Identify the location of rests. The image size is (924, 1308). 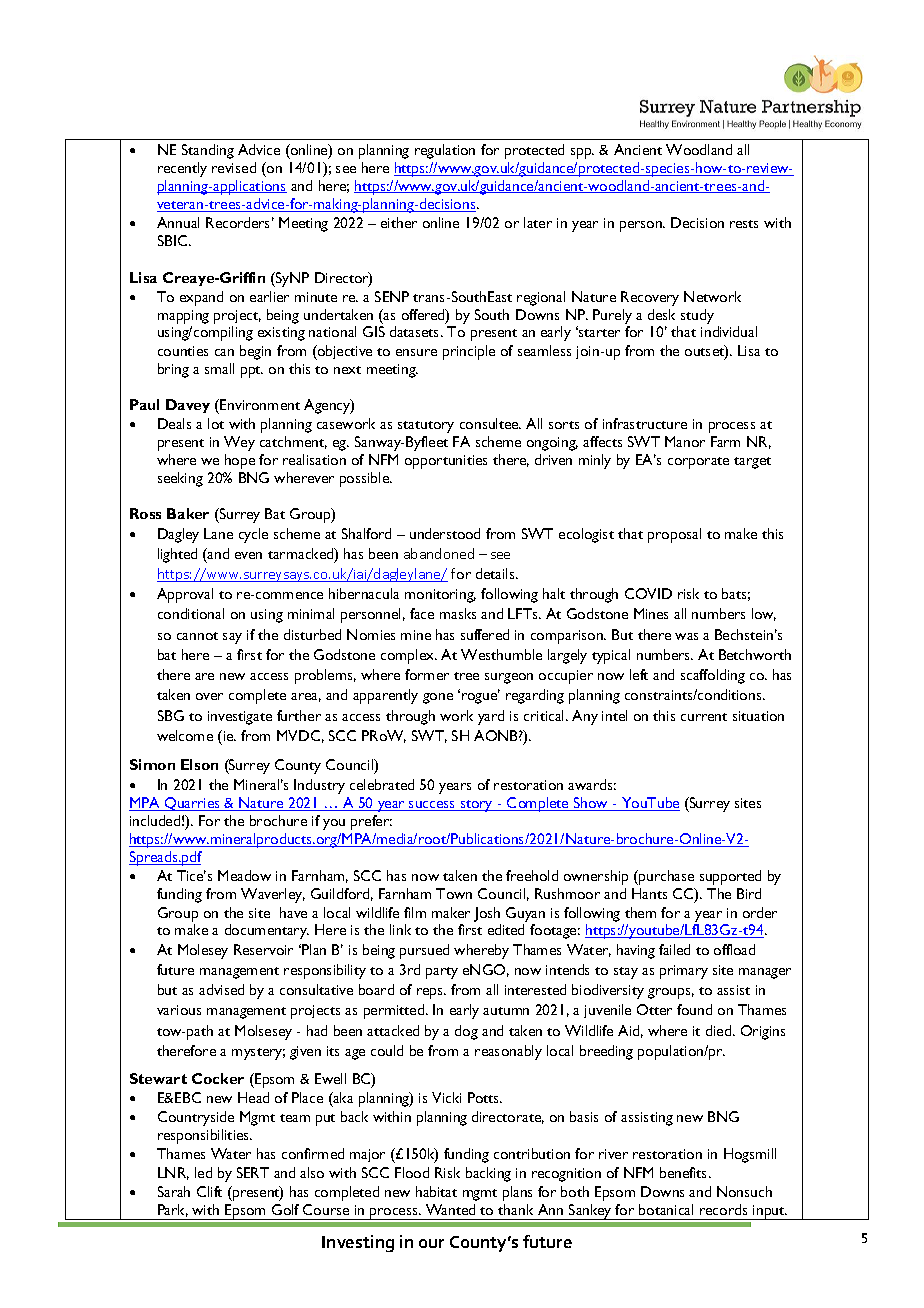
(744, 224).
